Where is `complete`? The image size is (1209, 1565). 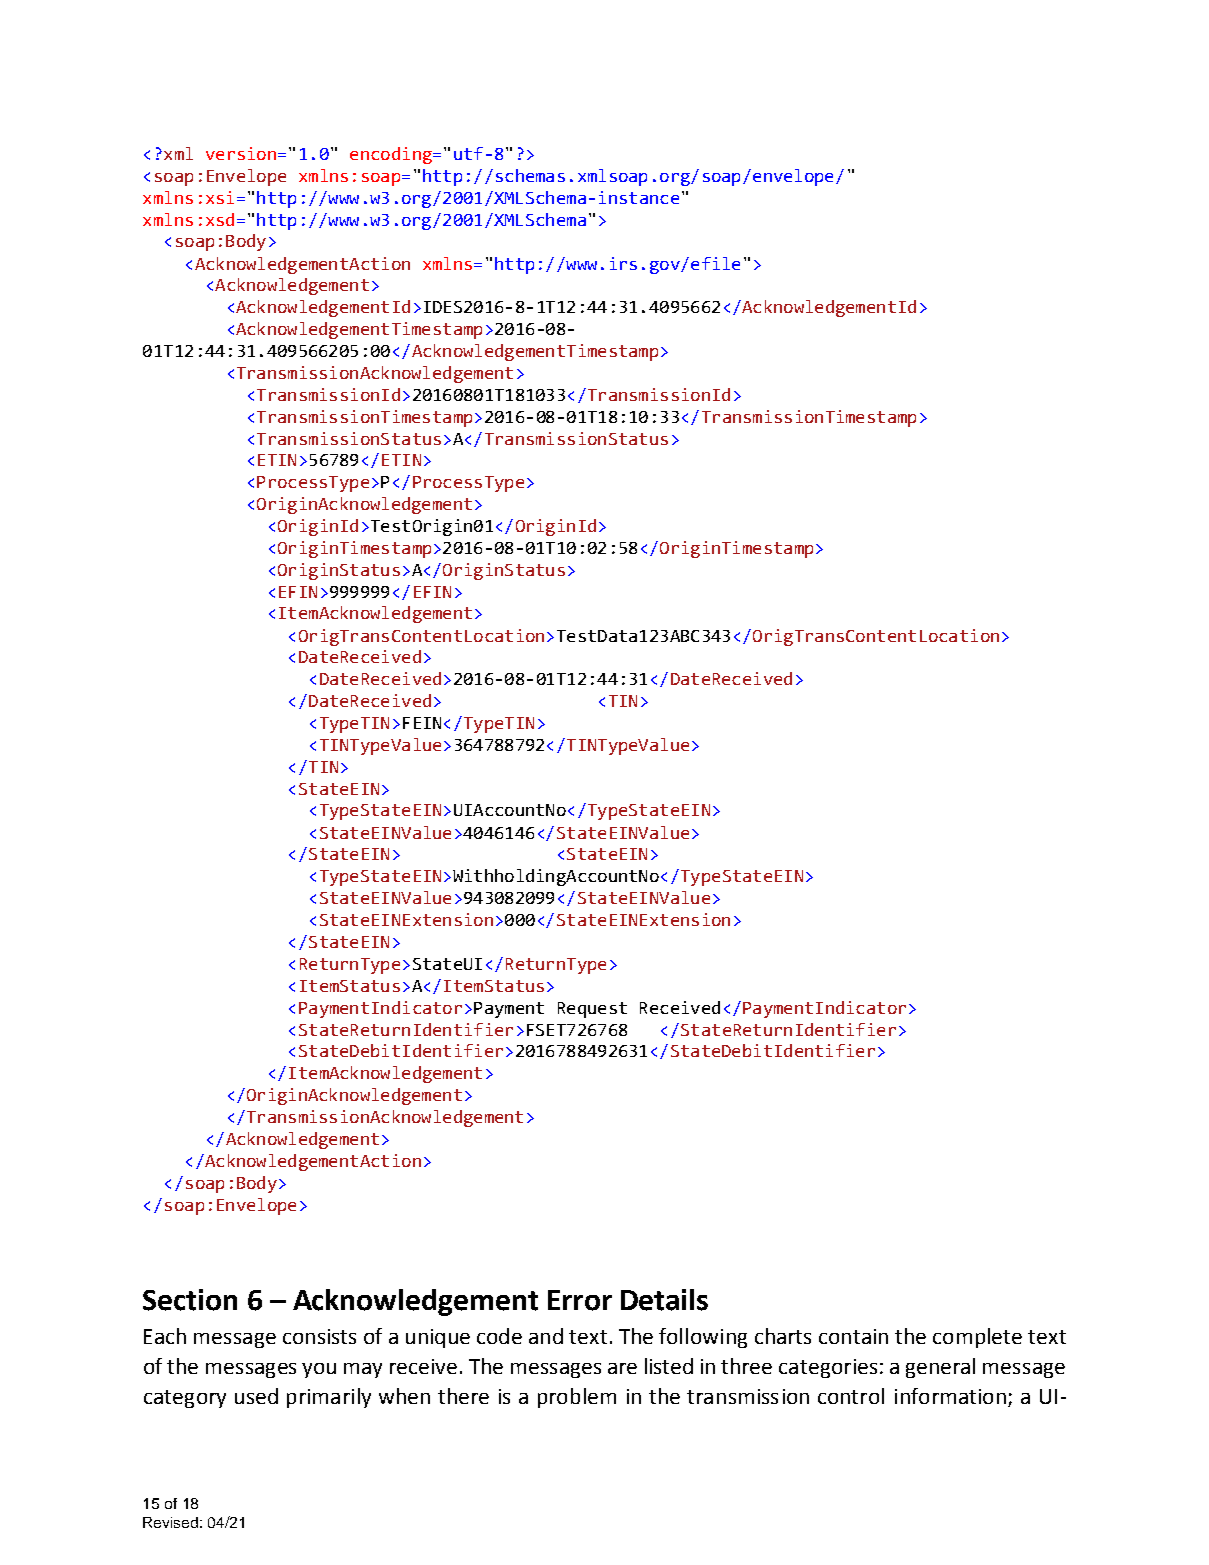
complete is located at coordinates (977, 1338).
